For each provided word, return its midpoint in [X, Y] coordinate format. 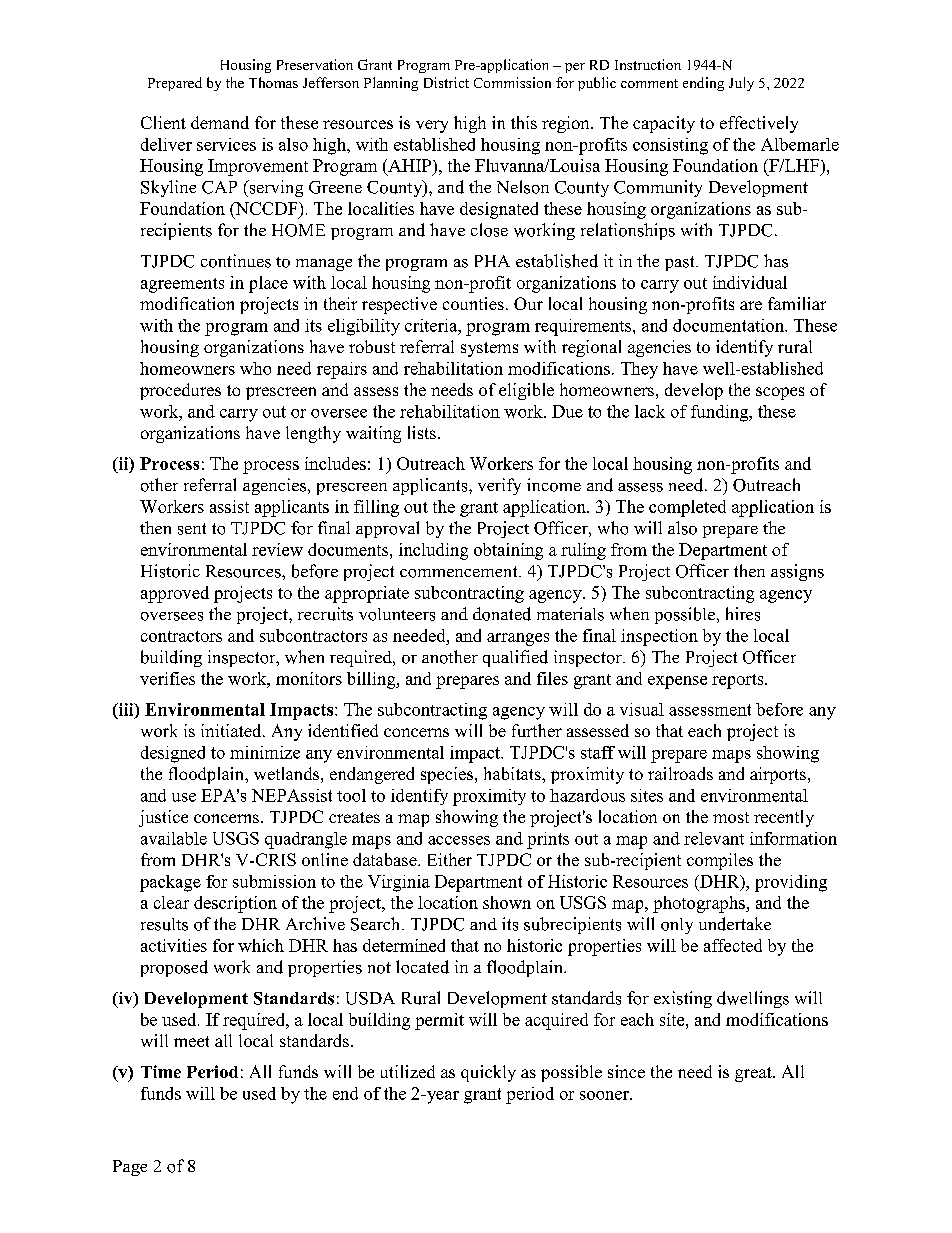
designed [173, 754]
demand [220, 122]
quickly [488, 1073]
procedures [180, 391]
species [448, 775]
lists [422, 432]
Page [130, 1168]
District [446, 82]
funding [721, 413]
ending [703, 84]
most [731, 817]
